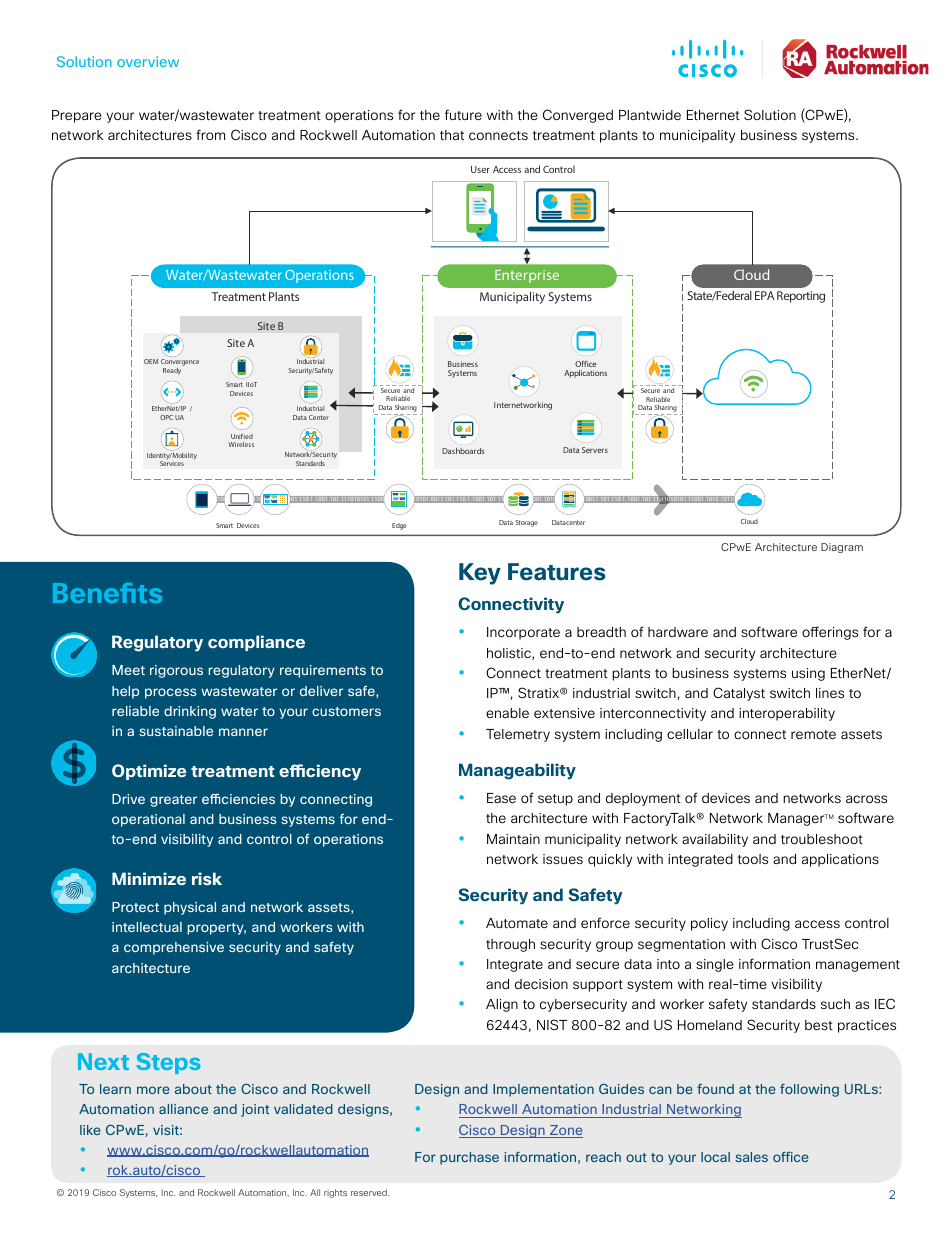  What do you see at coordinates (578, 116) in the screenshot?
I see `Converged` at bounding box center [578, 116].
